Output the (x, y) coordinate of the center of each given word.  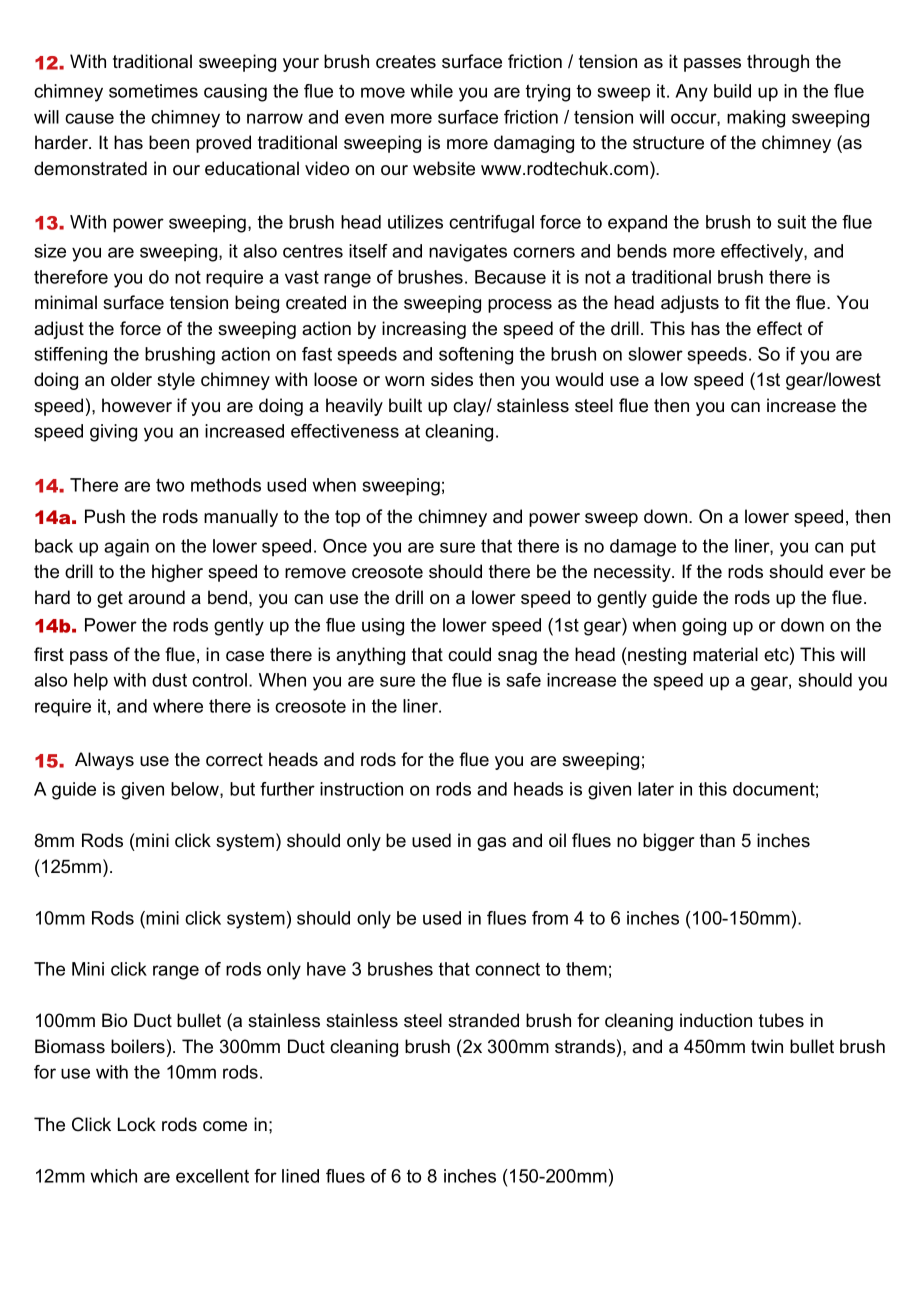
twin (767, 1046)
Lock (137, 1124)
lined (300, 1176)
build (732, 91)
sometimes (153, 91)
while (431, 91)
